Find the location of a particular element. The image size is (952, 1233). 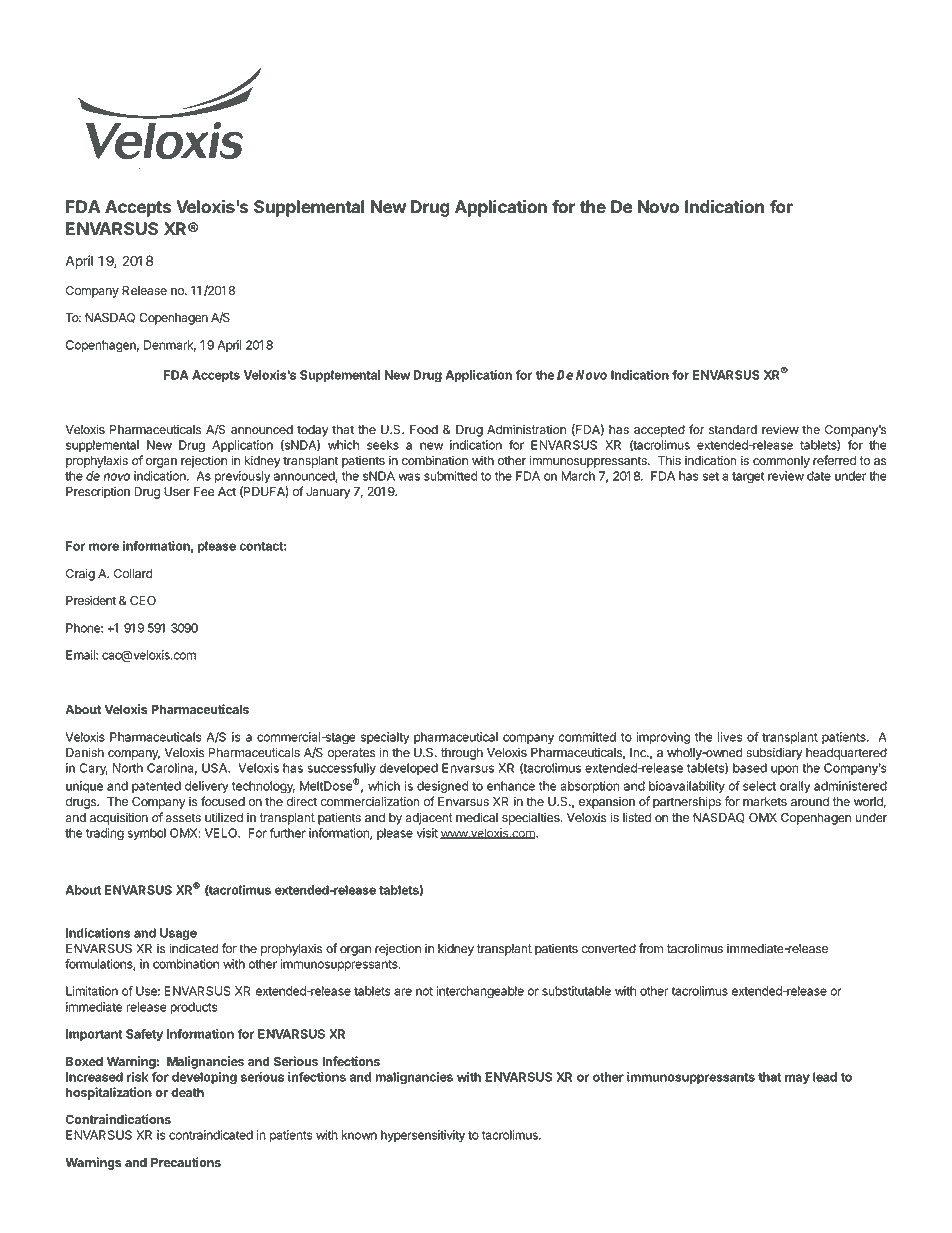

medical is located at coordinates (477, 817).
